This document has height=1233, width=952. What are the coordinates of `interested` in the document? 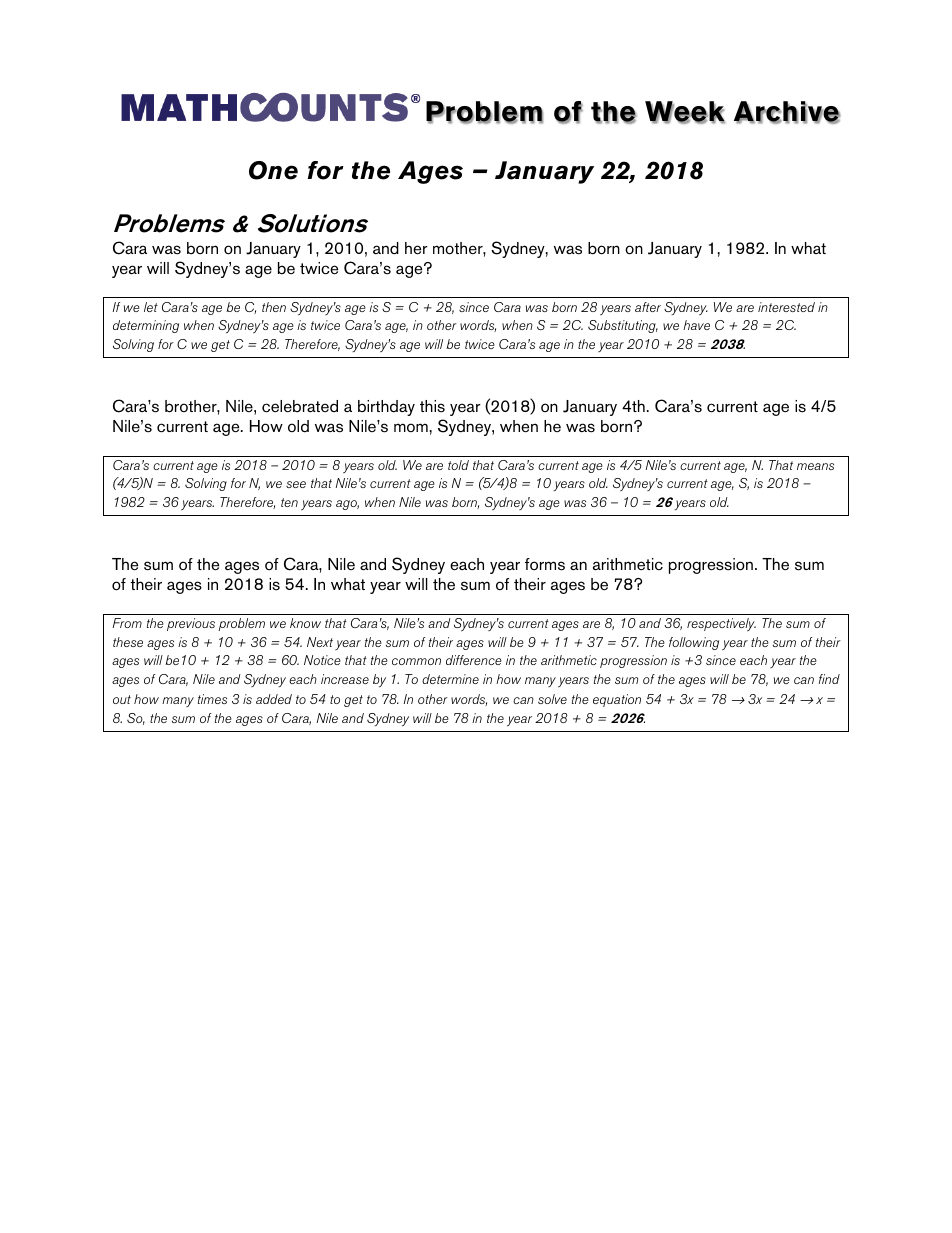 It's located at (786, 307).
